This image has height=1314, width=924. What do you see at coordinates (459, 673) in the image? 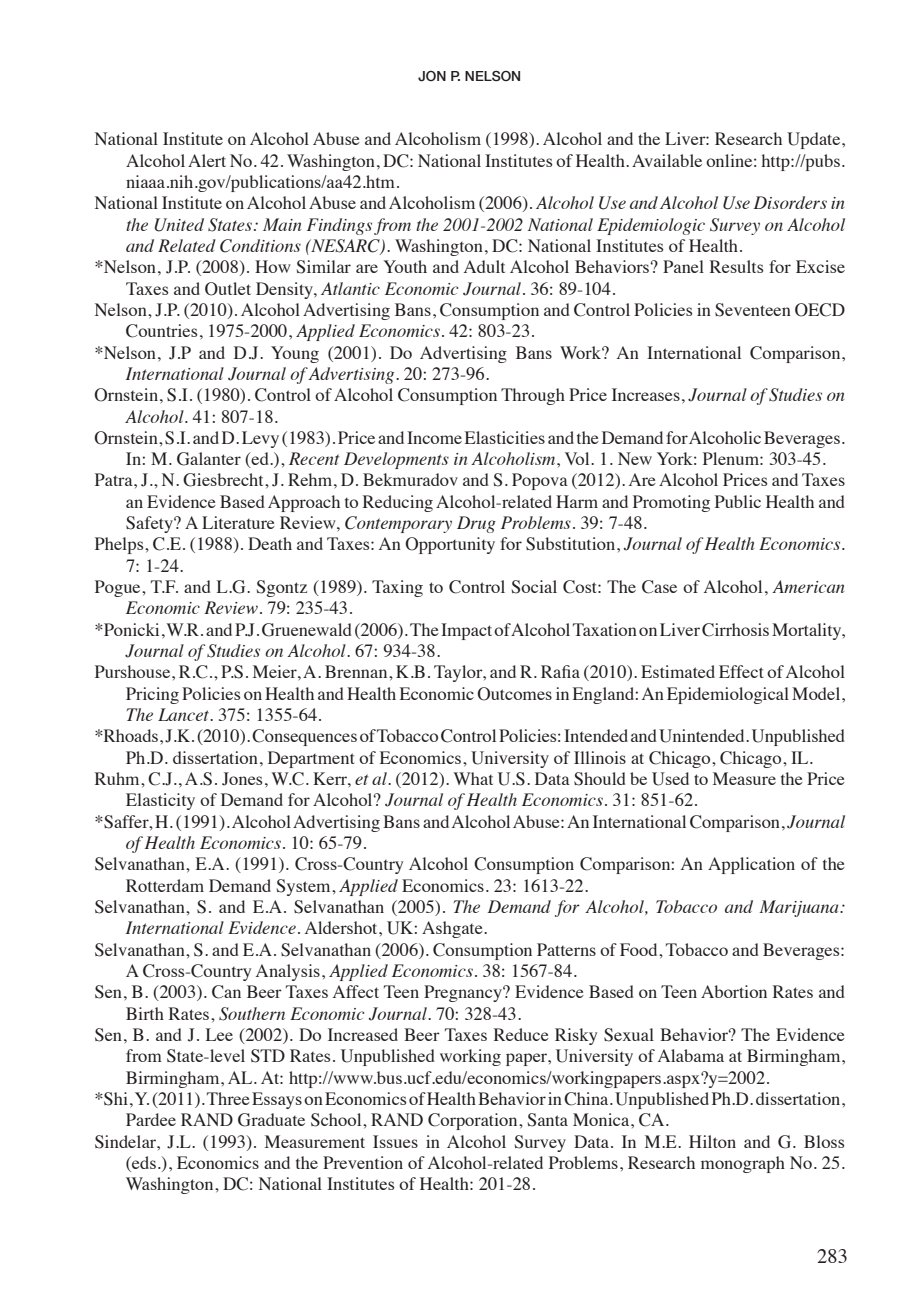
I see `Taylor` at bounding box center [459, 673].
